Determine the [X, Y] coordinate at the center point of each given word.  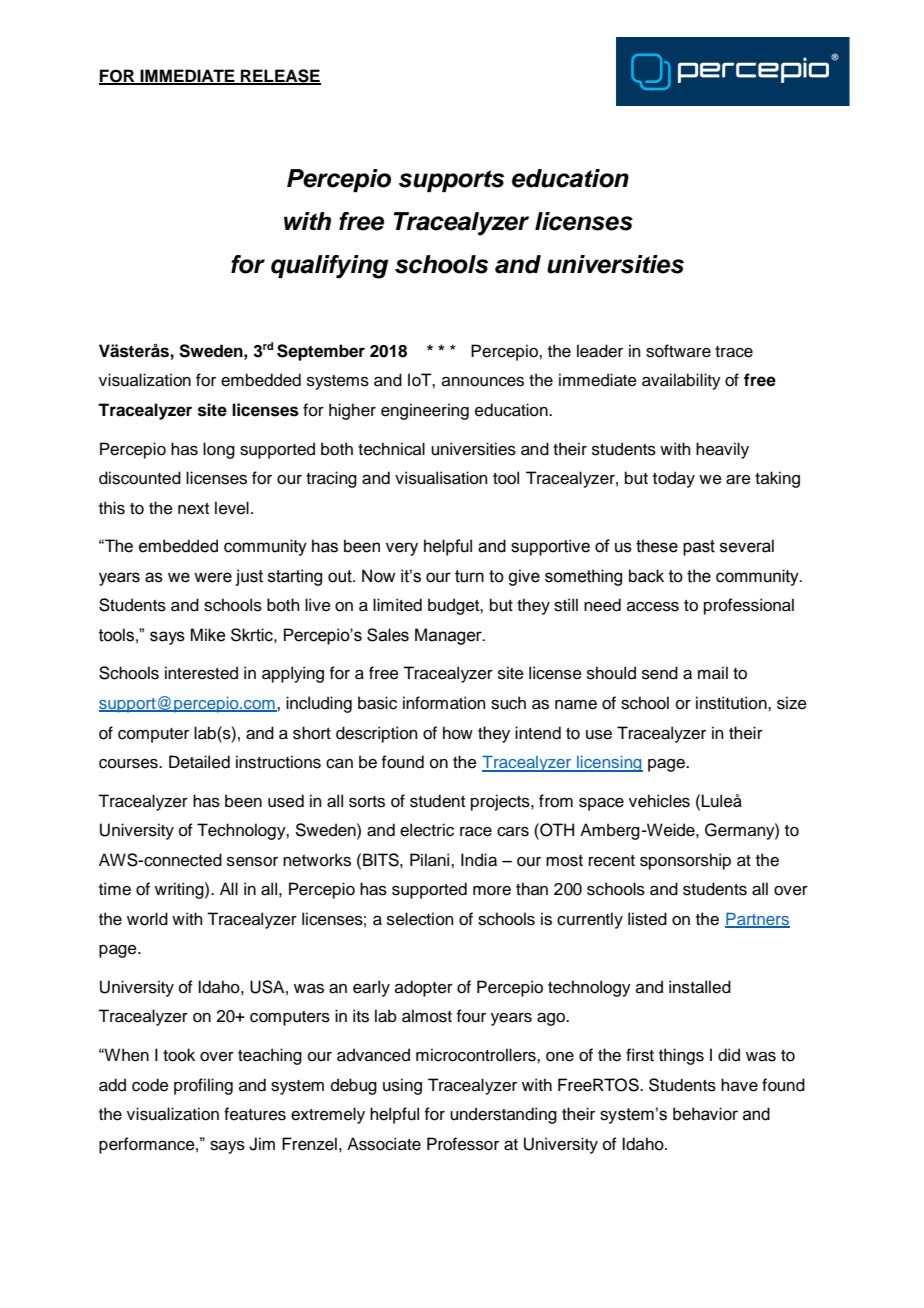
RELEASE [280, 76]
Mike [207, 635]
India [479, 860]
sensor [252, 862]
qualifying [329, 267]
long [219, 450]
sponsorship [685, 861]
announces [483, 382]
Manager [449, 636]
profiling [203, 1086]
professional [749, 606]
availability [681, 381]
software [678, 351]
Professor [463, 1144]
